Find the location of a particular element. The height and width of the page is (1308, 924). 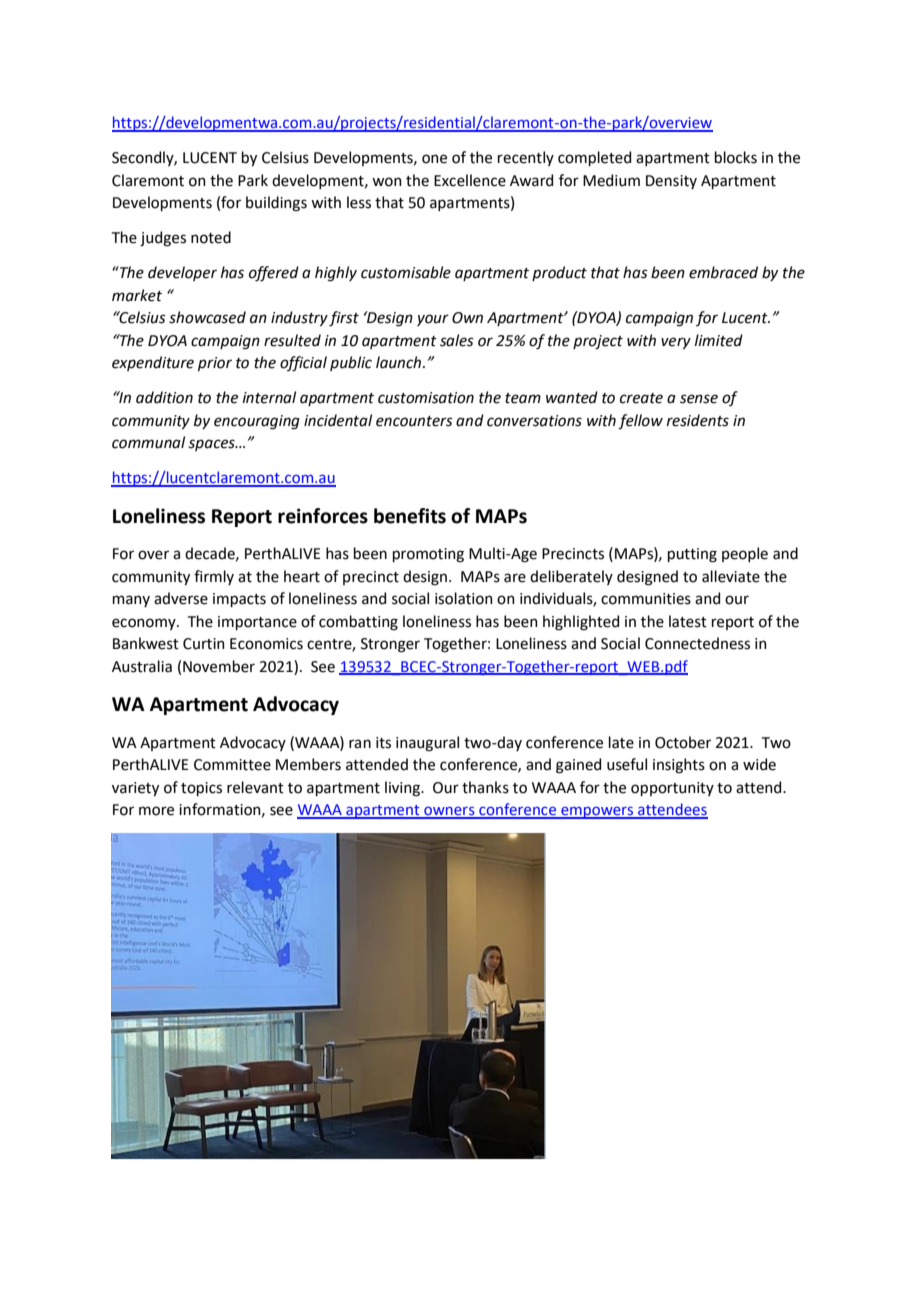

very is located at coordinates (676, 343).
